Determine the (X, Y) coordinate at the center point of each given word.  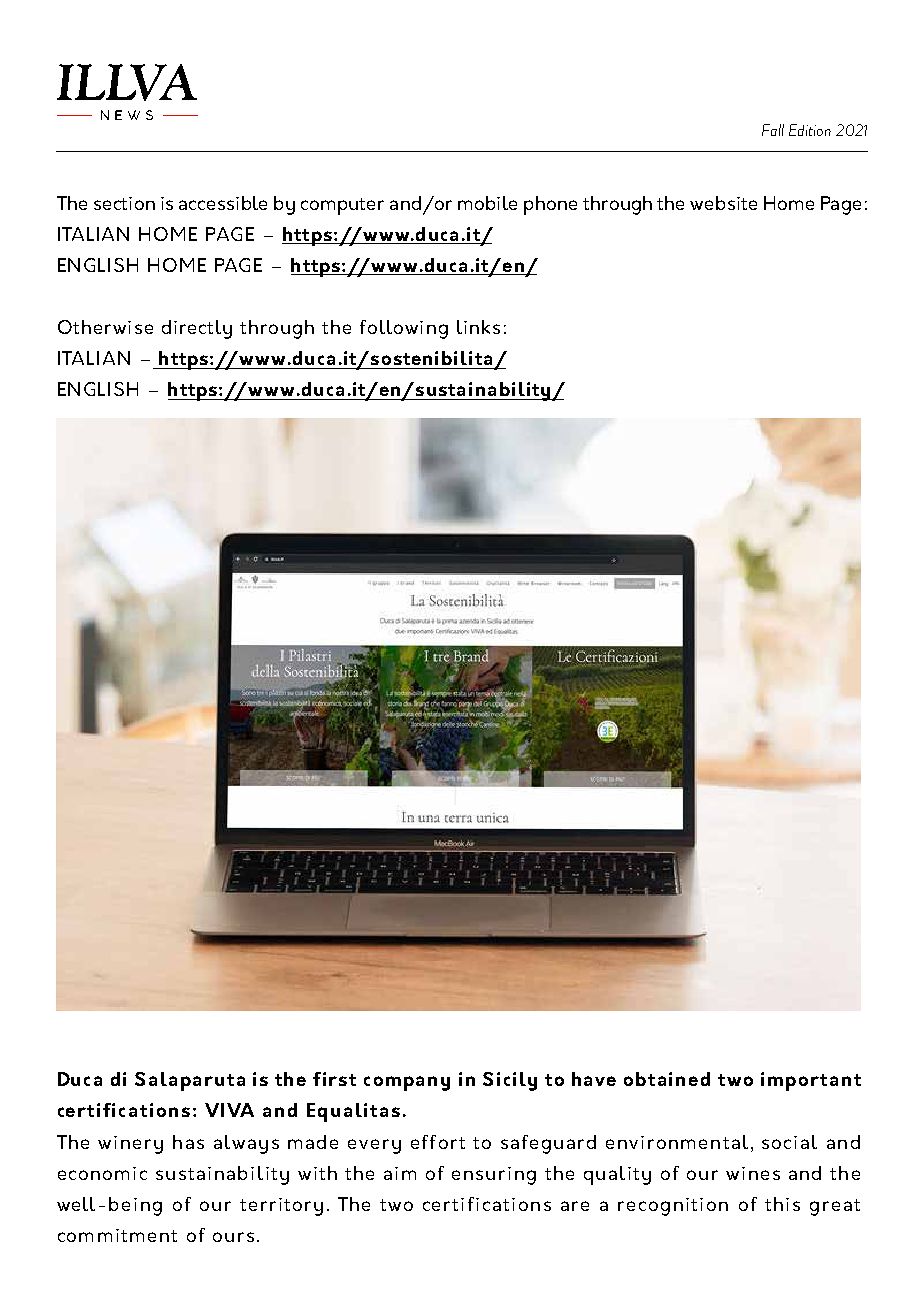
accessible (223, 203)
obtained (667, 1079)
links (478, 327)
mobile (487, 203)
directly (197, 329)
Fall (773, 130)
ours (233, 1237)
